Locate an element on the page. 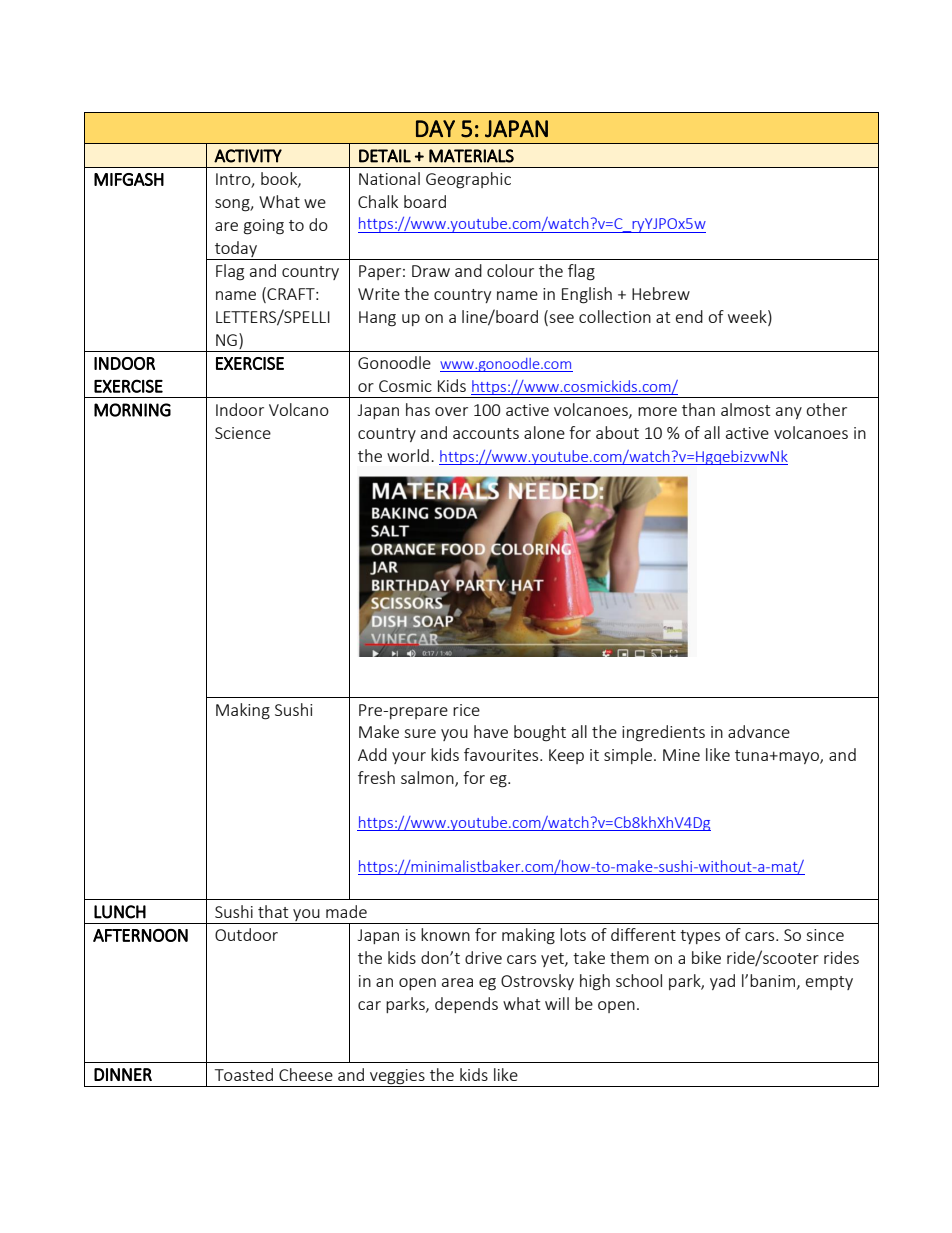  Toasted is located at coordinates (244, 1074).
